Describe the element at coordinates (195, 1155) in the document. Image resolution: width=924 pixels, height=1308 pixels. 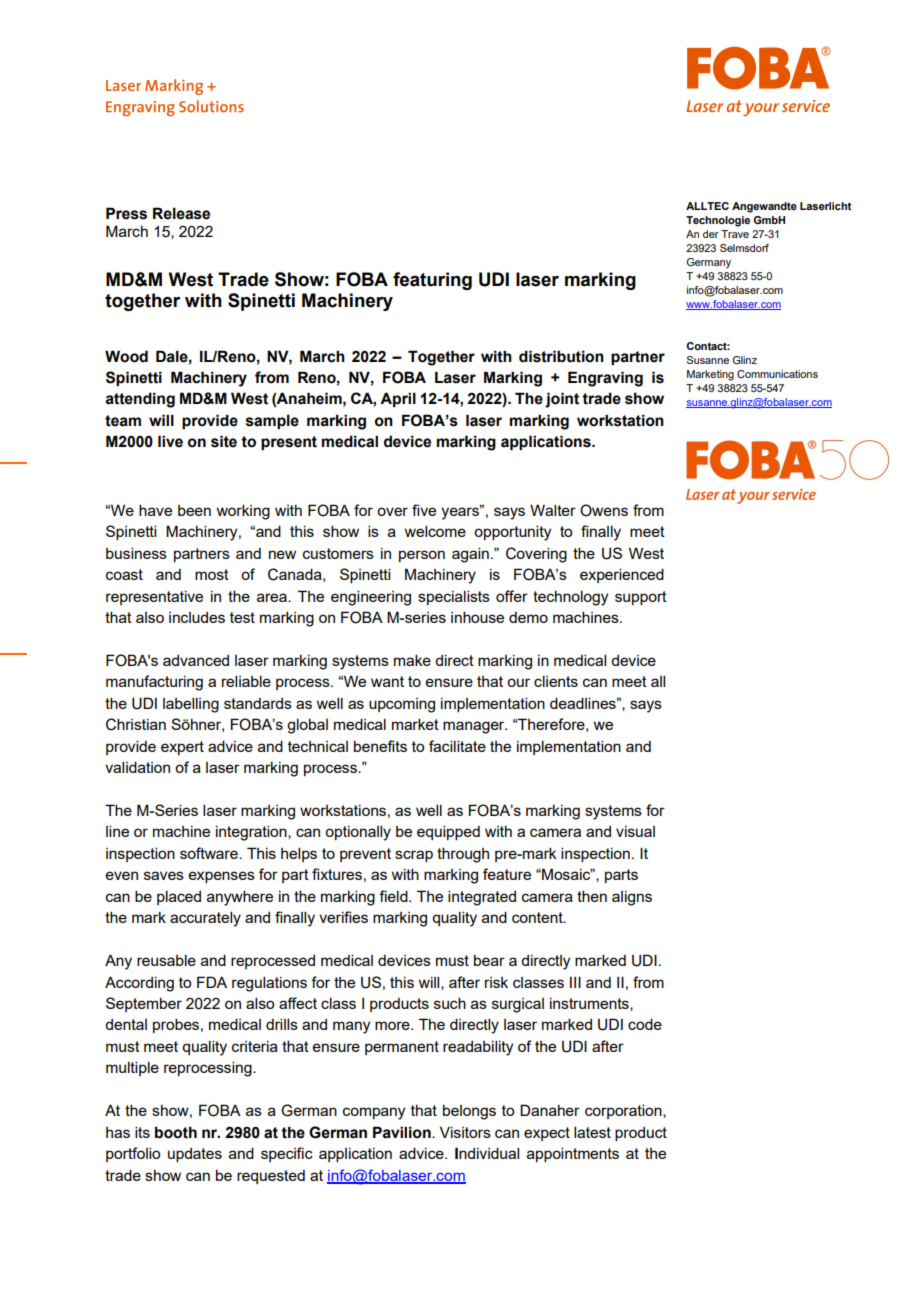
I see `updates` at that location.
